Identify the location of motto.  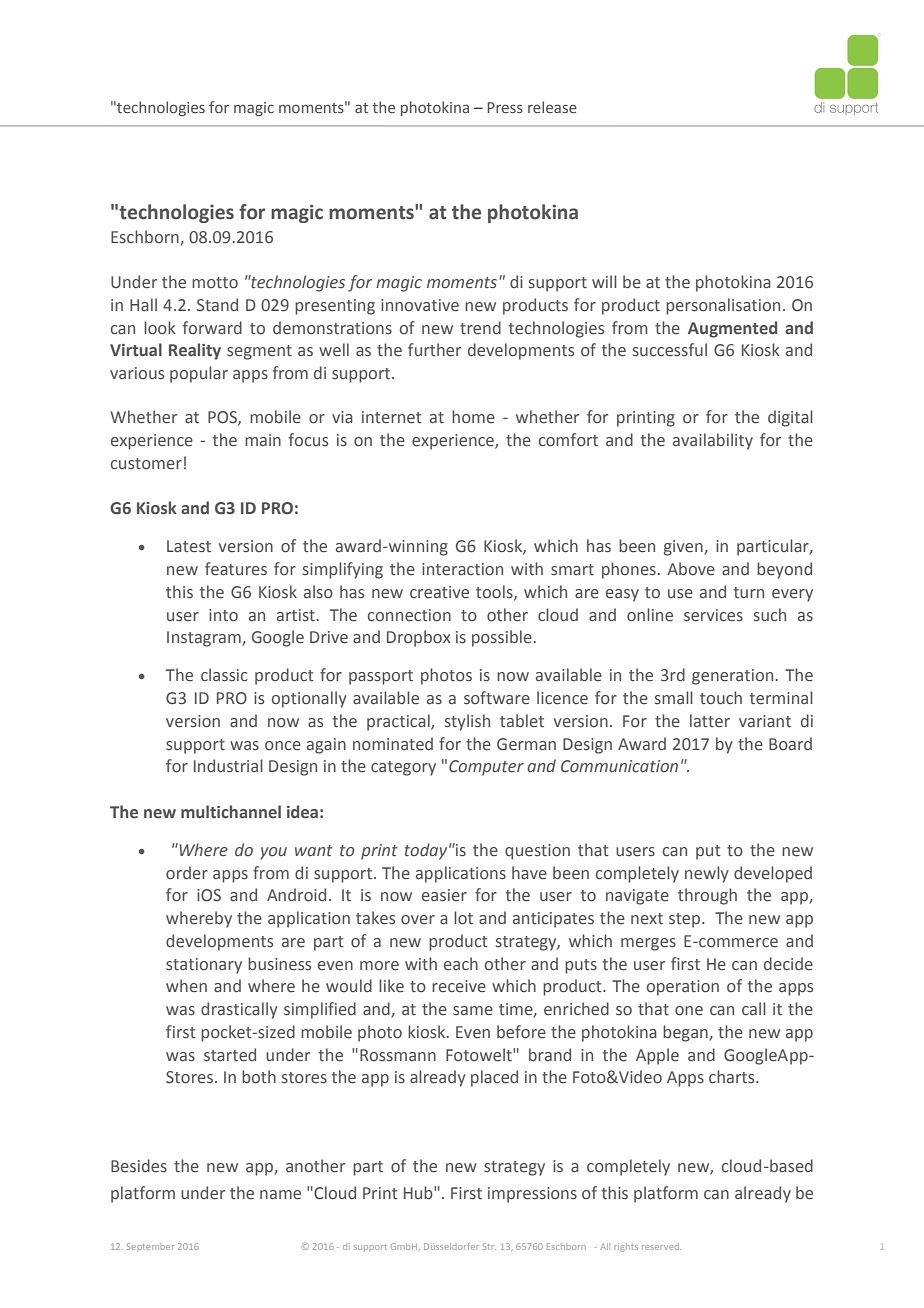
(215, 283).
